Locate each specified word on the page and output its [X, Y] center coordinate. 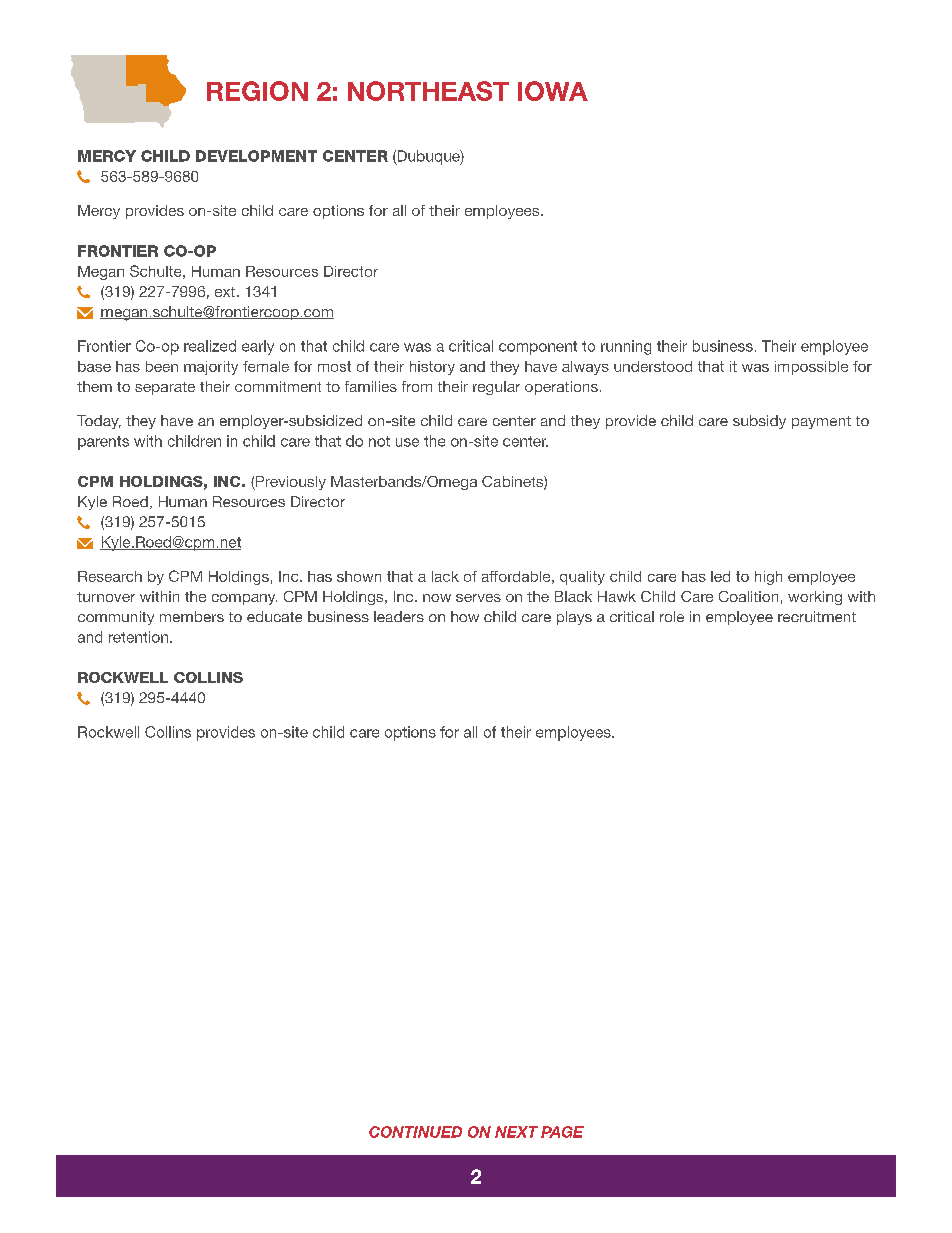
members [192, 616]
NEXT [516, 1132]
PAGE [562, 1132]
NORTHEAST [428, 91]
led [720, 576]
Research [110, 576]
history [432, 368]
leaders [399, 616]
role [672, 616]
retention [138, 637]
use [407, 442]
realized [210, 346]
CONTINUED [415, 1132]
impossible [811, 368]
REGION [257, 91]
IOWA [553, 91]
